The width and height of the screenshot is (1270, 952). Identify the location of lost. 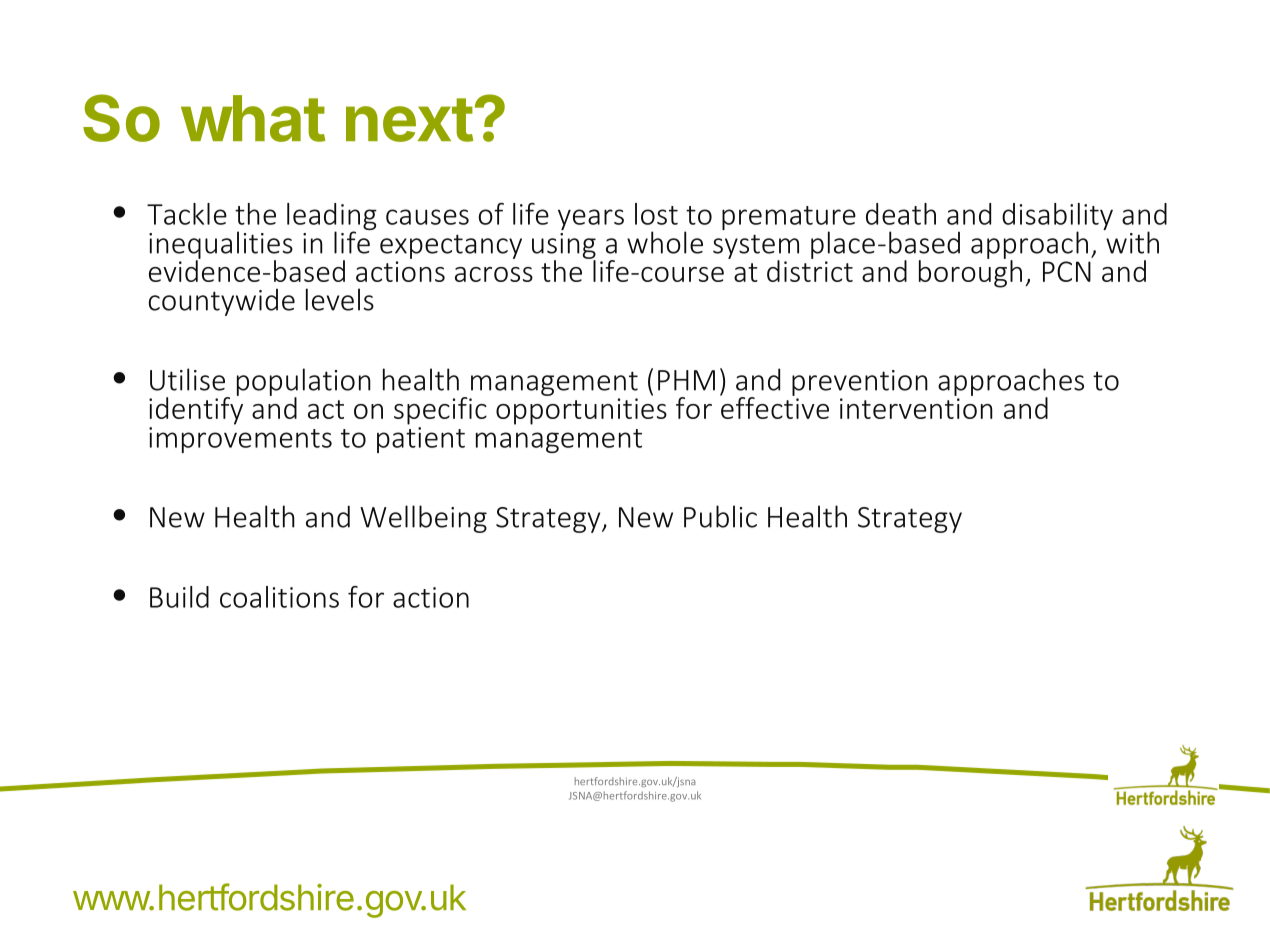
(656, 214).
